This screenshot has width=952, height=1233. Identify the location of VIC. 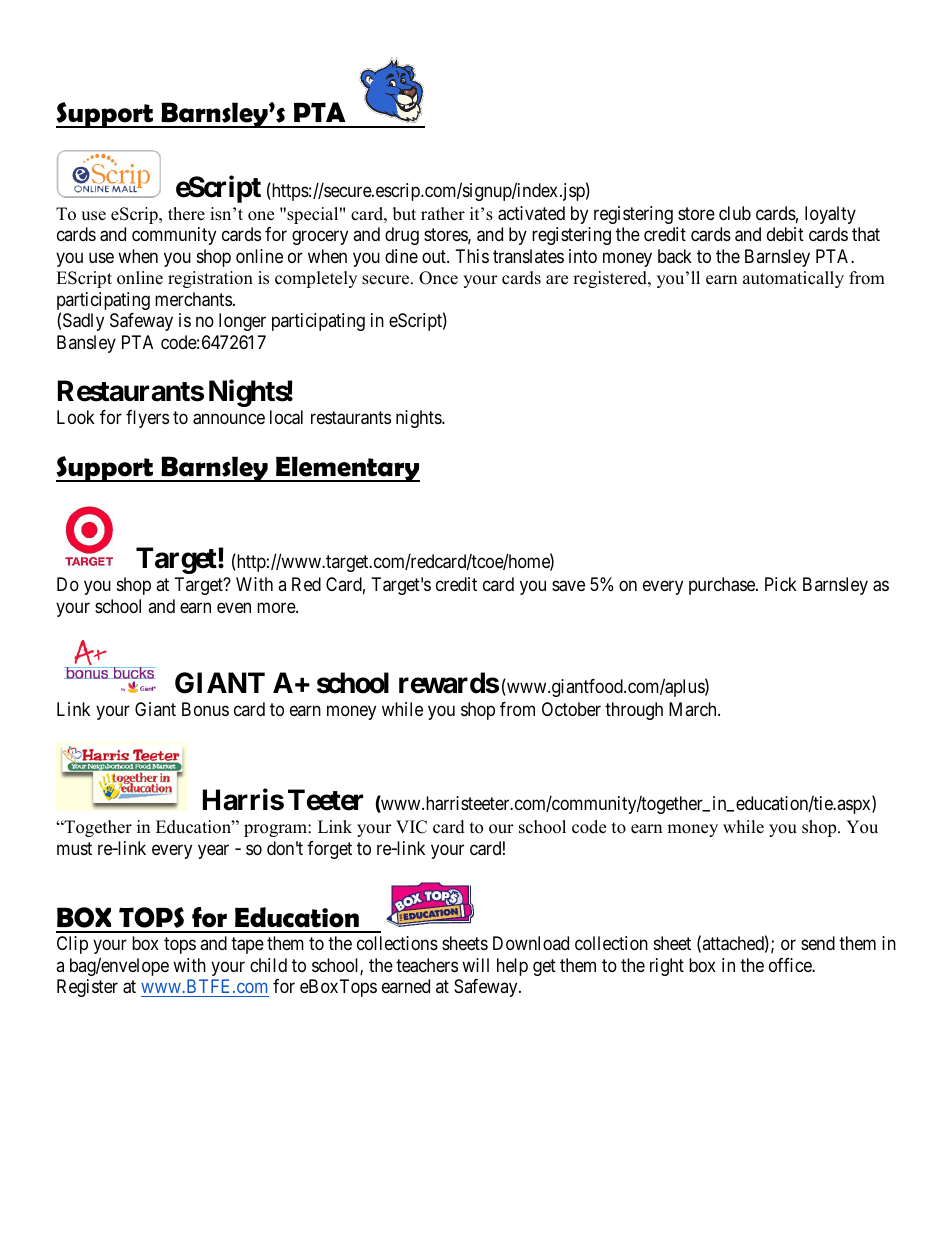
(411, 827).
